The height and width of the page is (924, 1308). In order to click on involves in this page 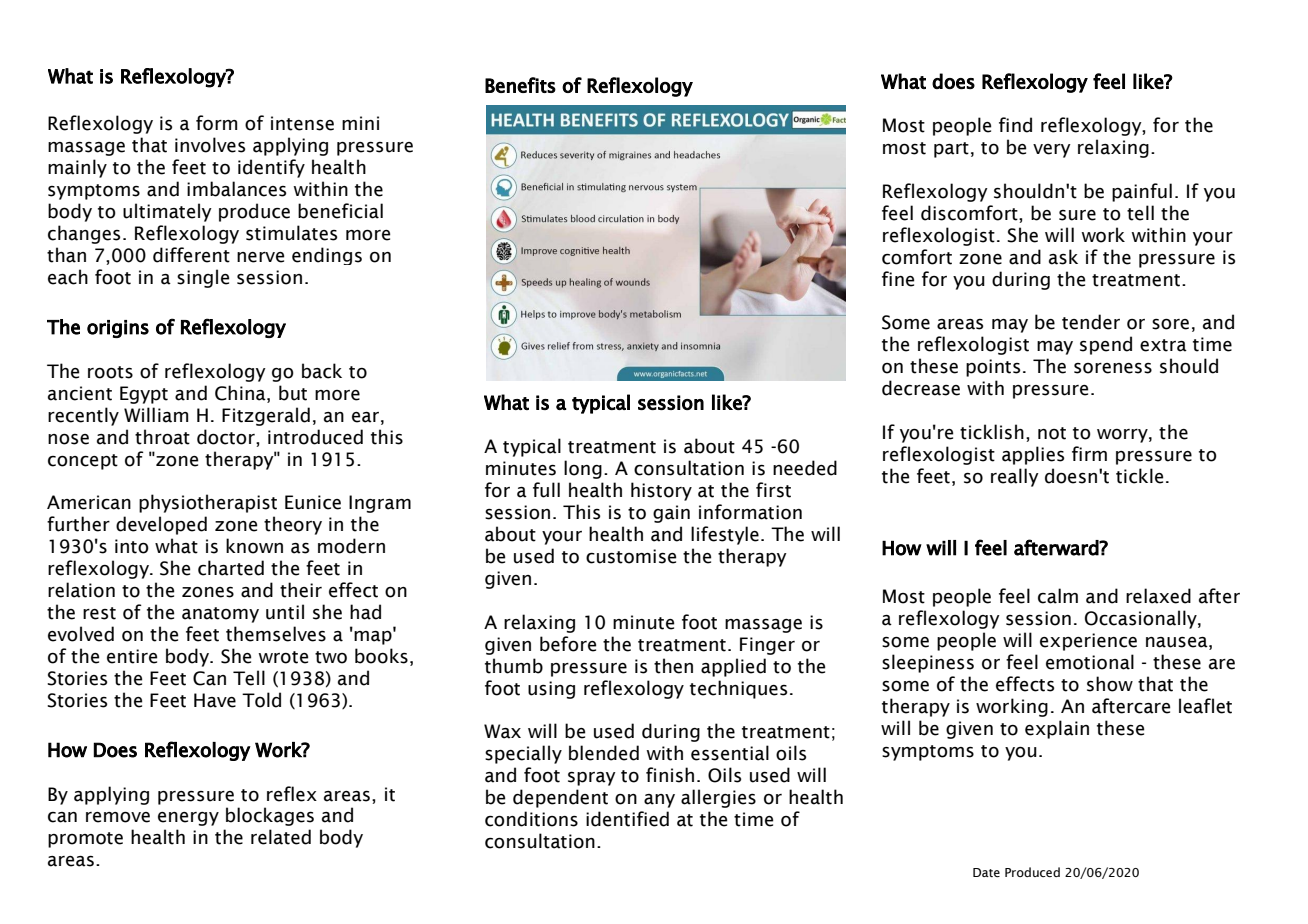, I will do `click(210, 145)`.
